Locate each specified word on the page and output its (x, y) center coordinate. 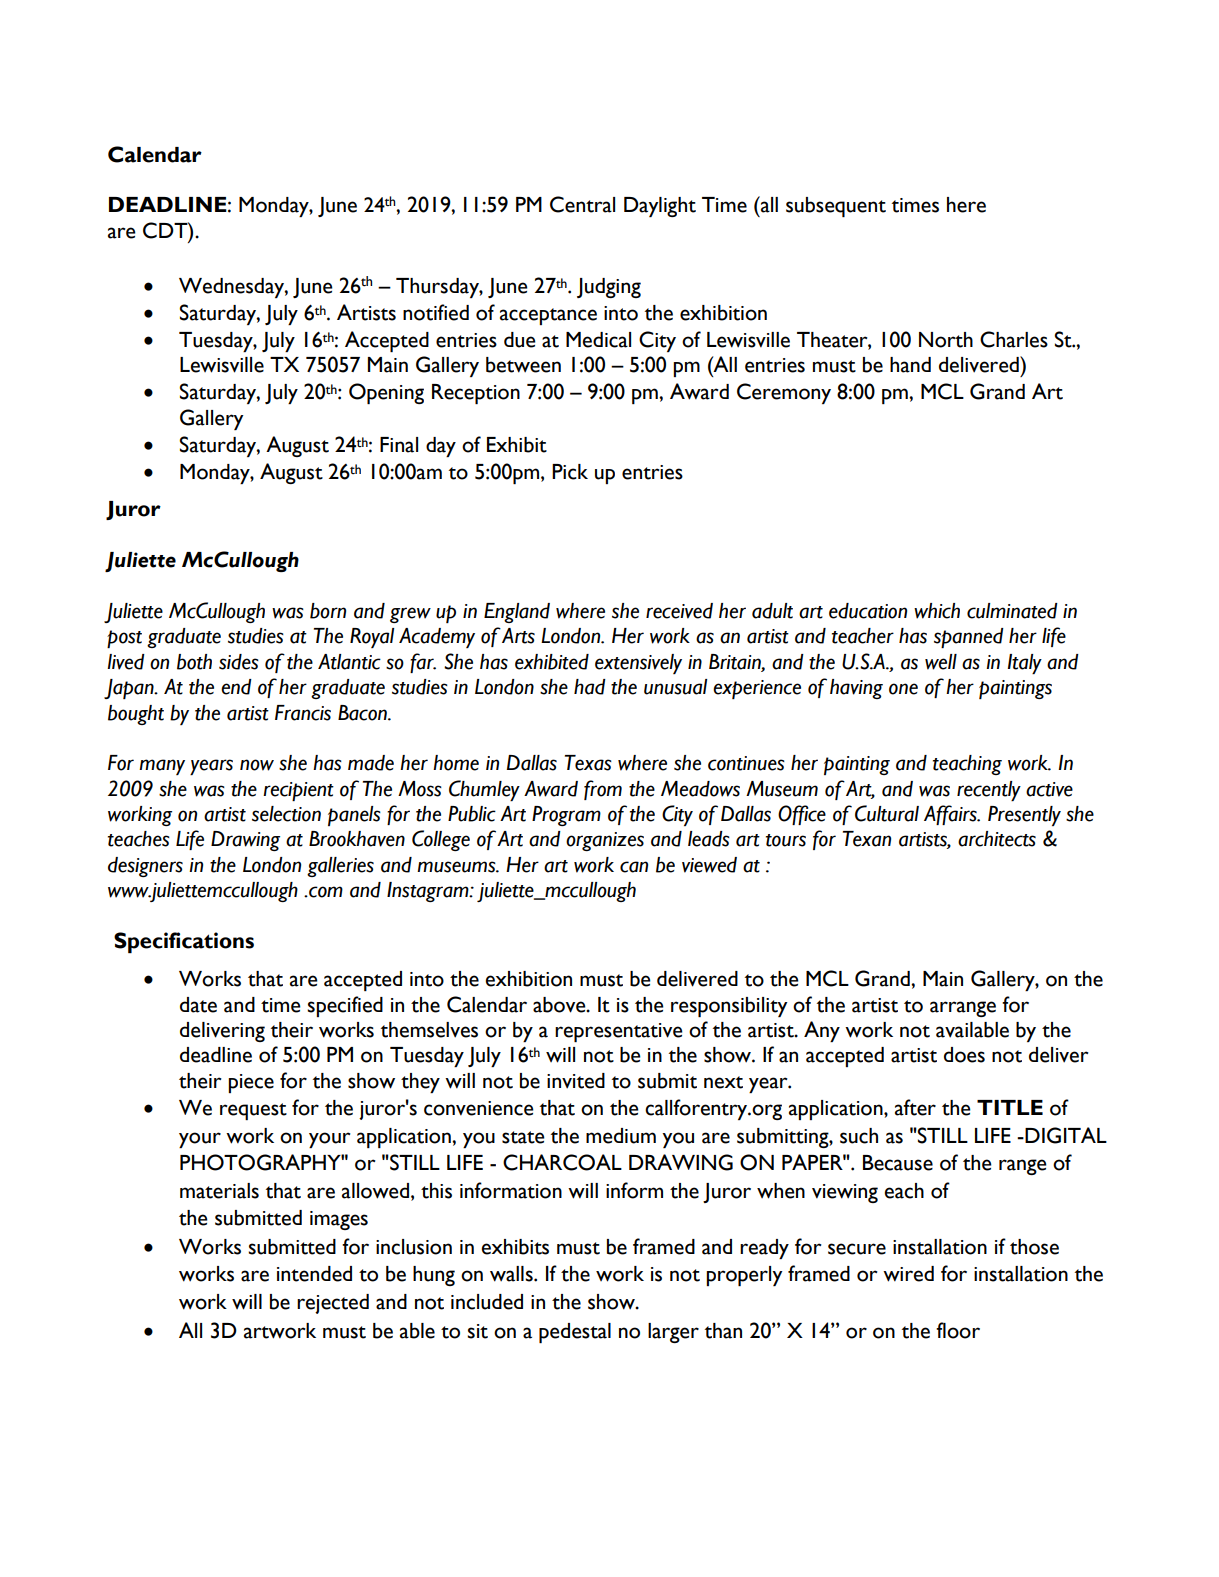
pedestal (575, 1333)
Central (582, 204)
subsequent (836, 207)
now (257, 765)
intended (314, 1274)
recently (989, 791)
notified (436, 312)
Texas (588, 763)
